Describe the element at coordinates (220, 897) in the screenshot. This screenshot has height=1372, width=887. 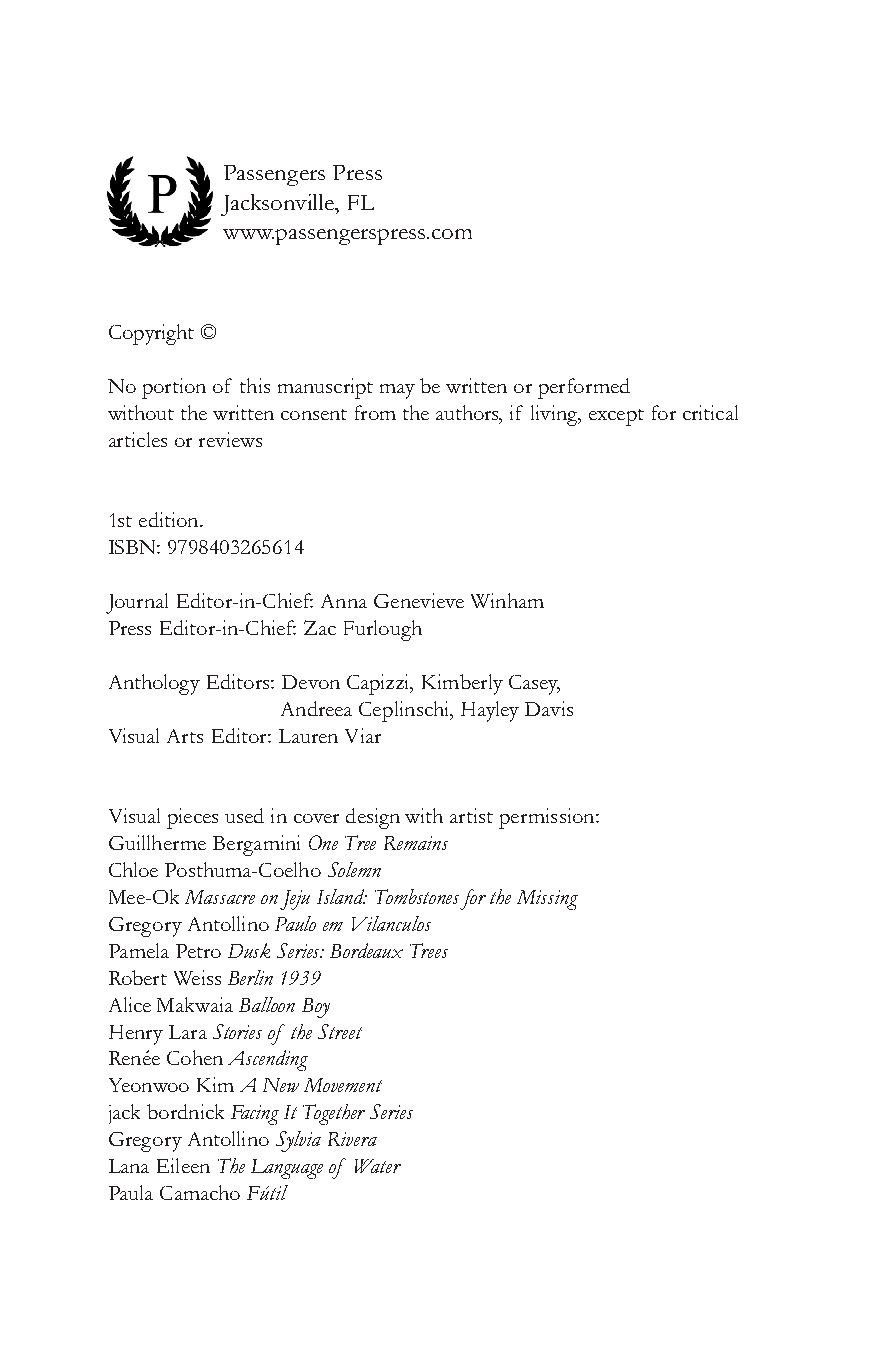
I see `Massacre` at that location.
